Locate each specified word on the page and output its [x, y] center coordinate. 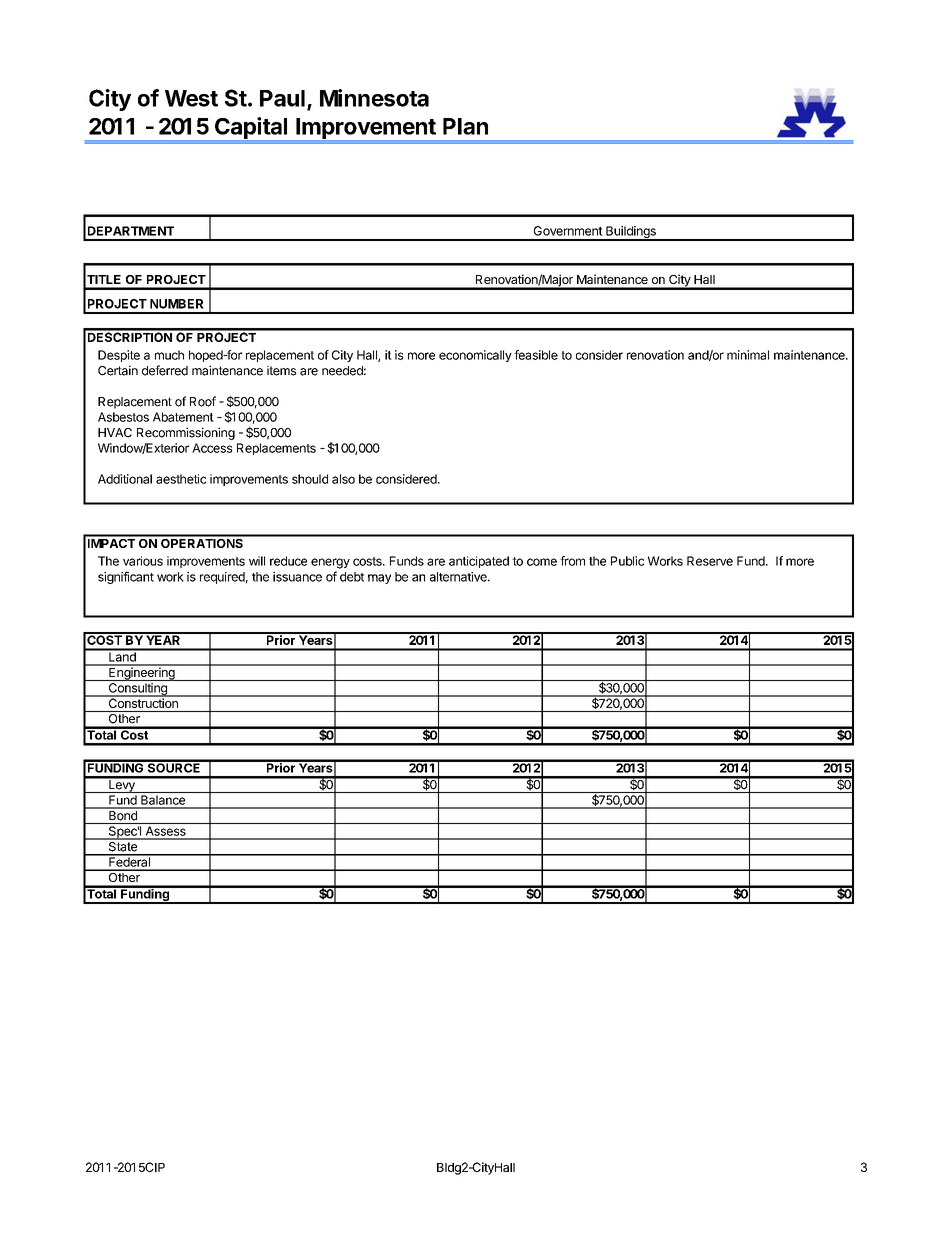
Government [568, 231]
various [143, 561]
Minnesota [374, 98]
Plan [465, 126]
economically [475, 356]
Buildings [631, 233]
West [191, 98]
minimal [748, 355]
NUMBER [177, 304]
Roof [203, 401]
